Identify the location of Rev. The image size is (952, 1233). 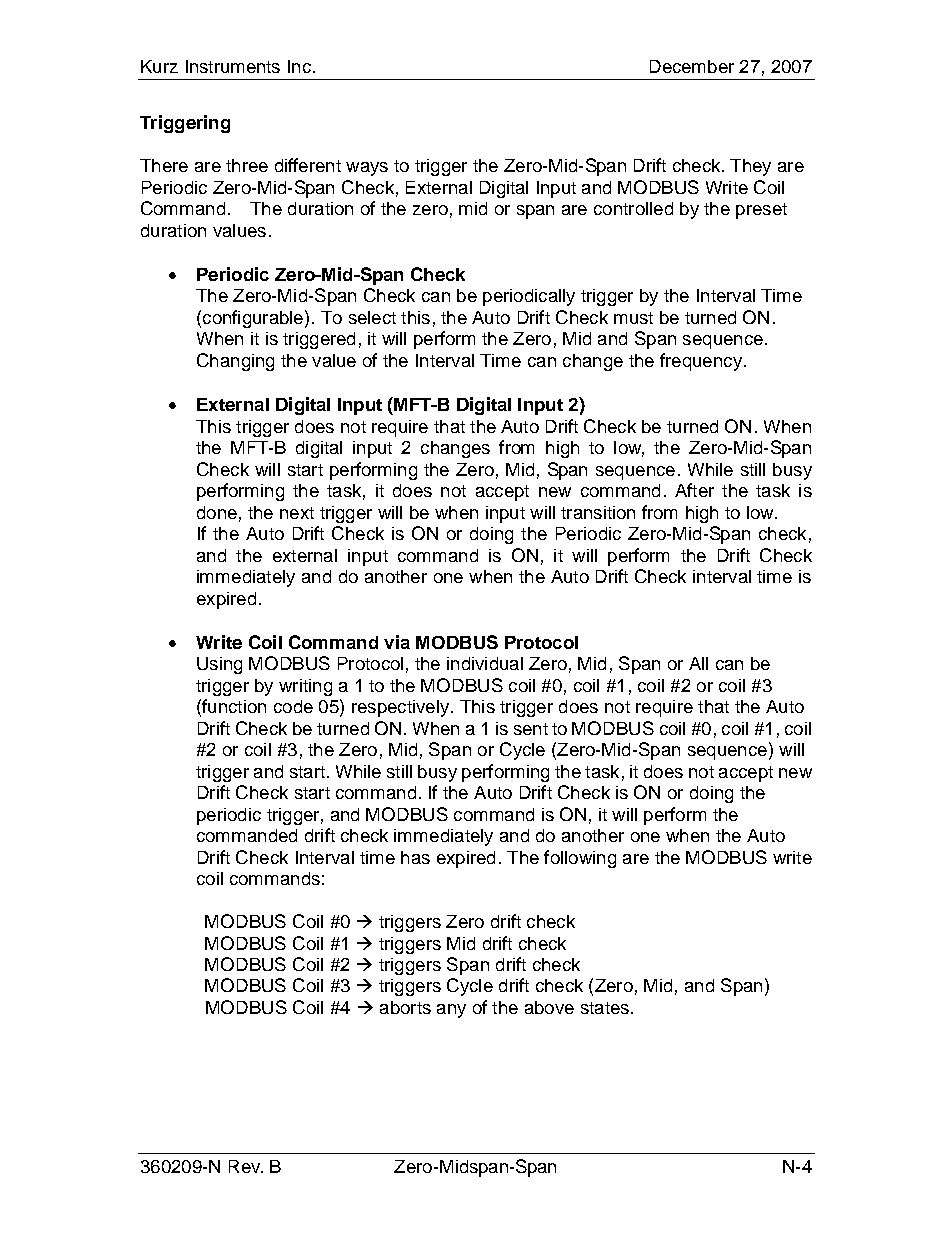
(246, 1166).
